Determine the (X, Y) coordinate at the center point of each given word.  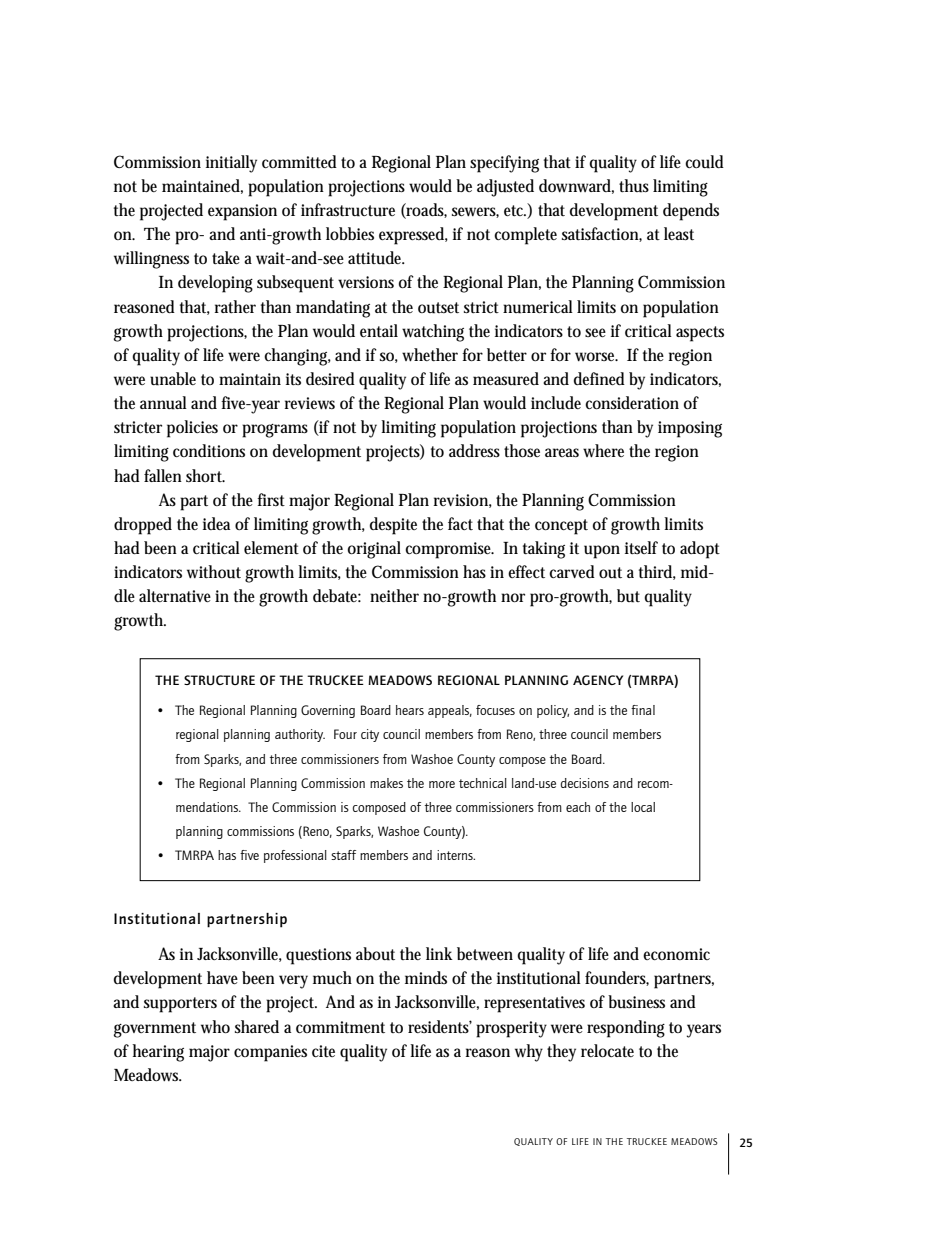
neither (394, 595)
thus (634, 186)
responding (626, 1029)
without (214, 572)
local (643, 807)
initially (231, 164)
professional (295, 856)
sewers (475, 212)
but (628, 596)
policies (192, 429)
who (215, 1026)
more (442, 784)
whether (430, 354)
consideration (632, 403)
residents (440, 1027)
